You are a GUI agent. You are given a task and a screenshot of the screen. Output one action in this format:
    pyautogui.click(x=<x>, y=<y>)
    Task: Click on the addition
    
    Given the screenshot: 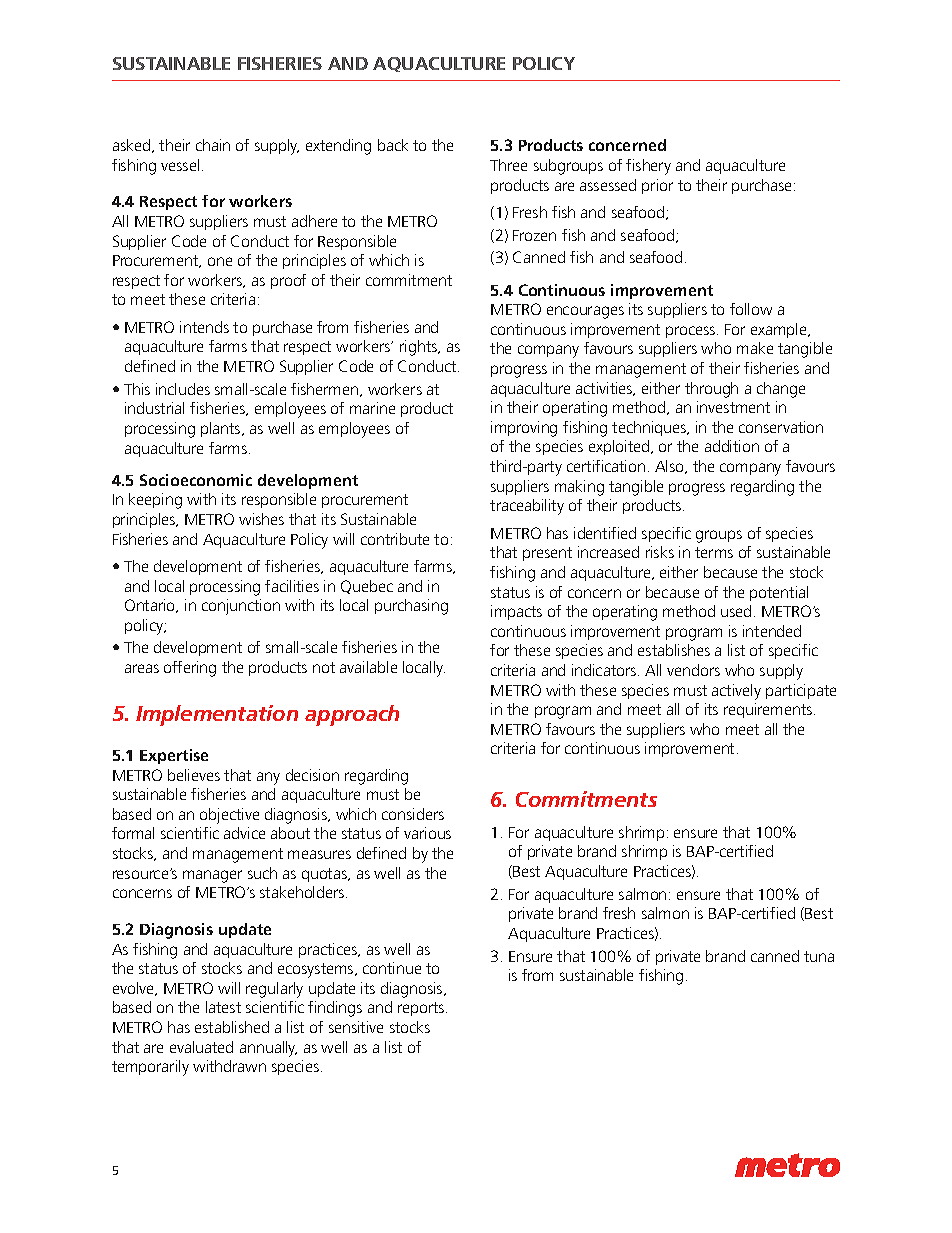 What is the action you would take?
    pyautogui.click(x=732, y=446)
